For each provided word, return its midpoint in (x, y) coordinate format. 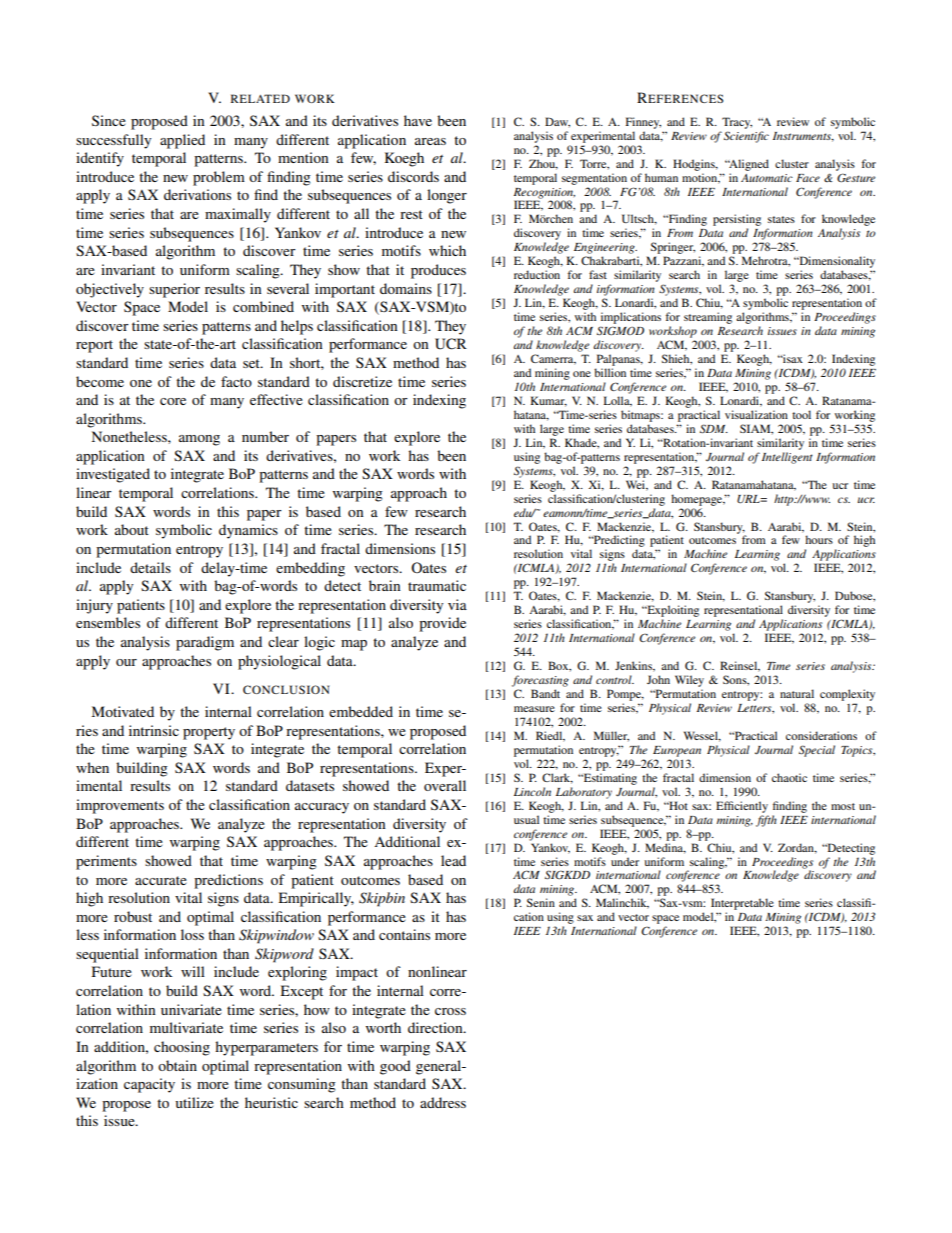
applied (182, 141)
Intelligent (787, 458)
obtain (177, 1065)
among (199, 440)
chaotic (789, 777)
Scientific (746, 137)
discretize (362, 381)
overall (445, 785)
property (209, 733)
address (443, 1102)
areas (430, 141)
